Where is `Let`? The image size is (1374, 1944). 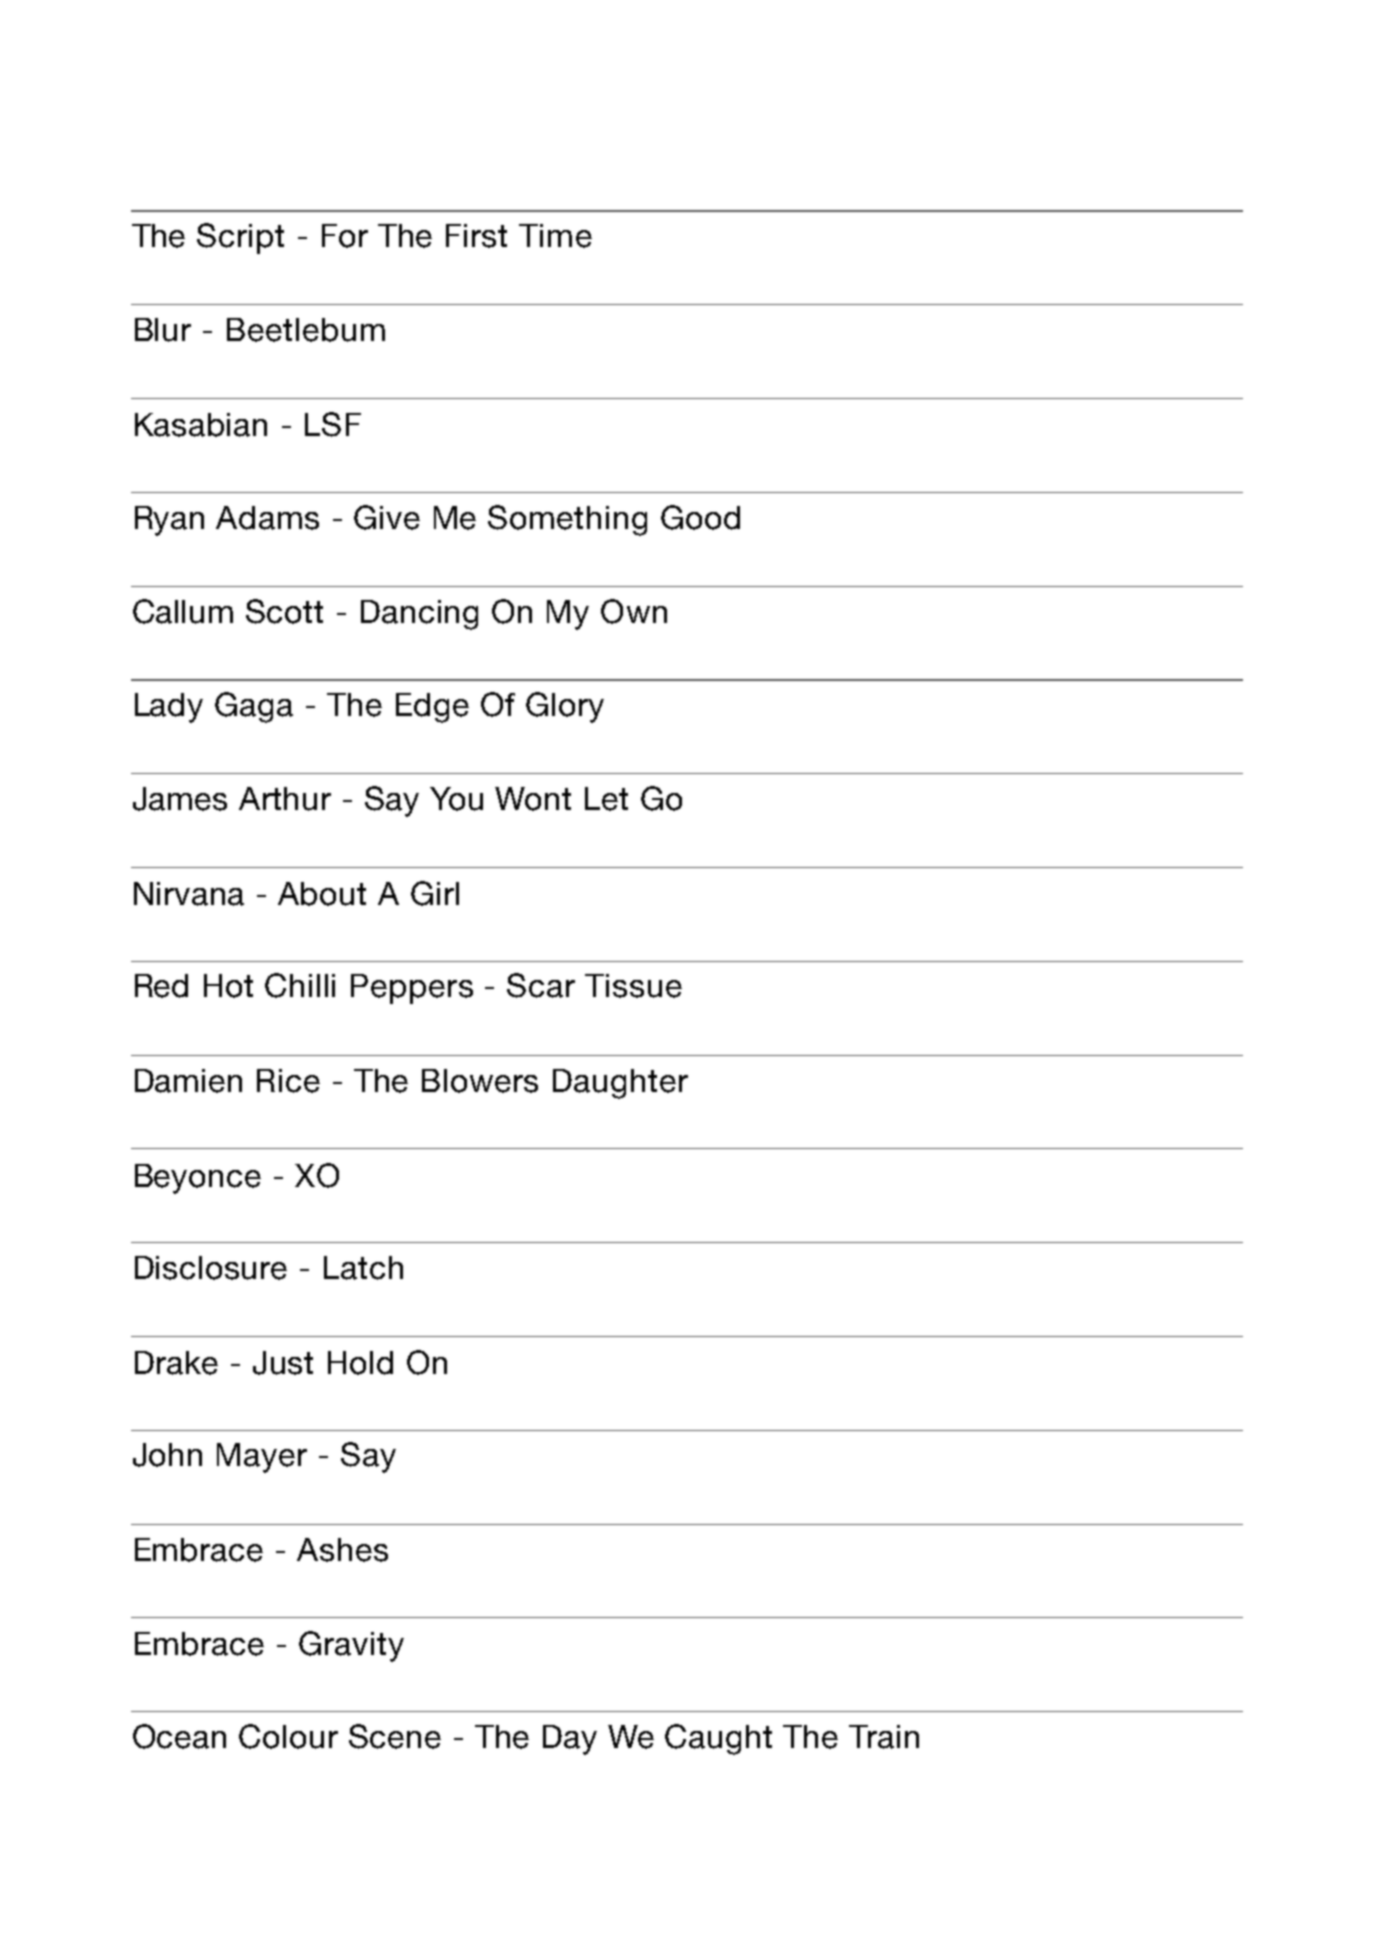 Let is located at coordinates (606, 799).
